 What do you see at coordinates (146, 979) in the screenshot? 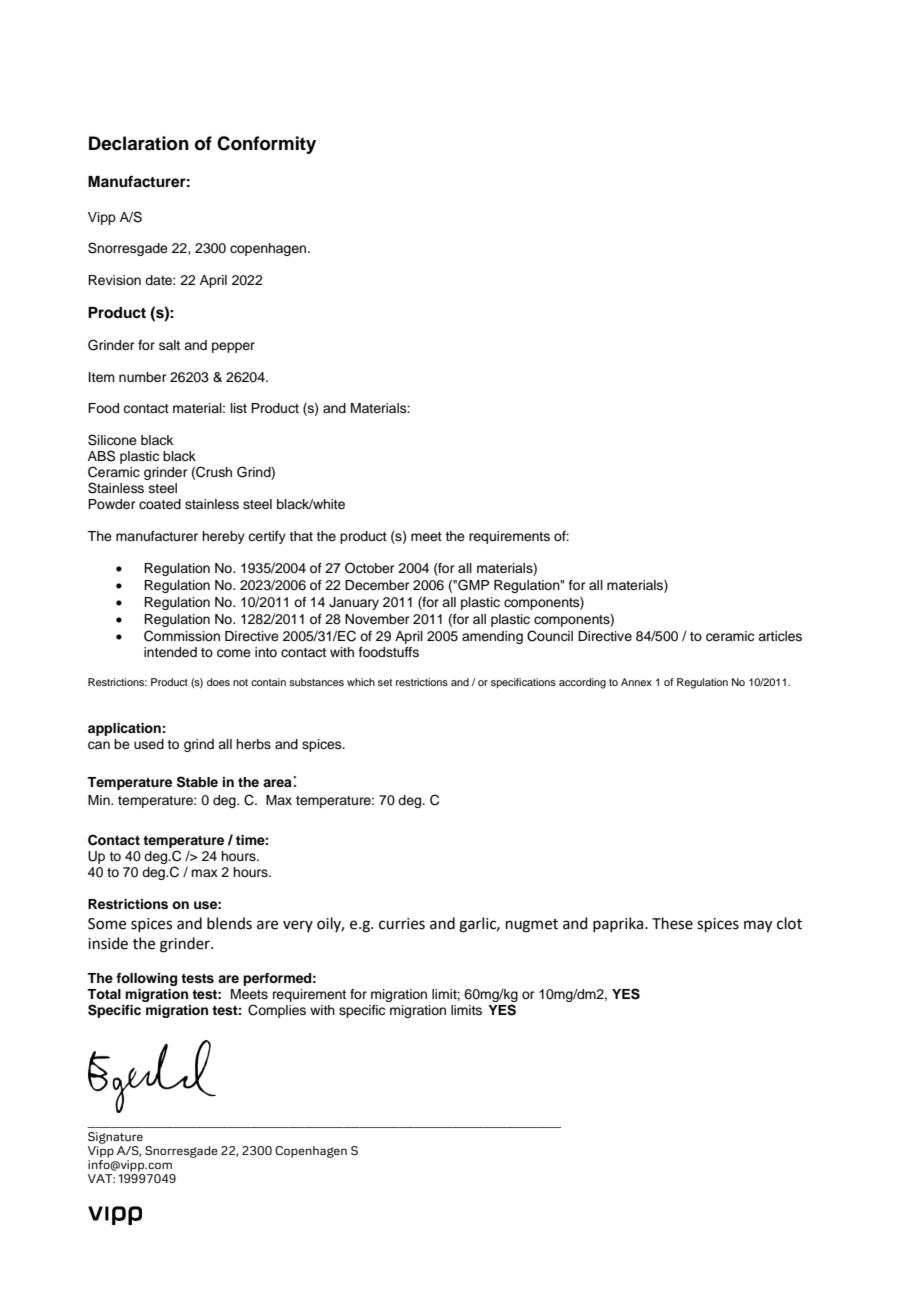
I see `following` at bounding box center [146, 979].
